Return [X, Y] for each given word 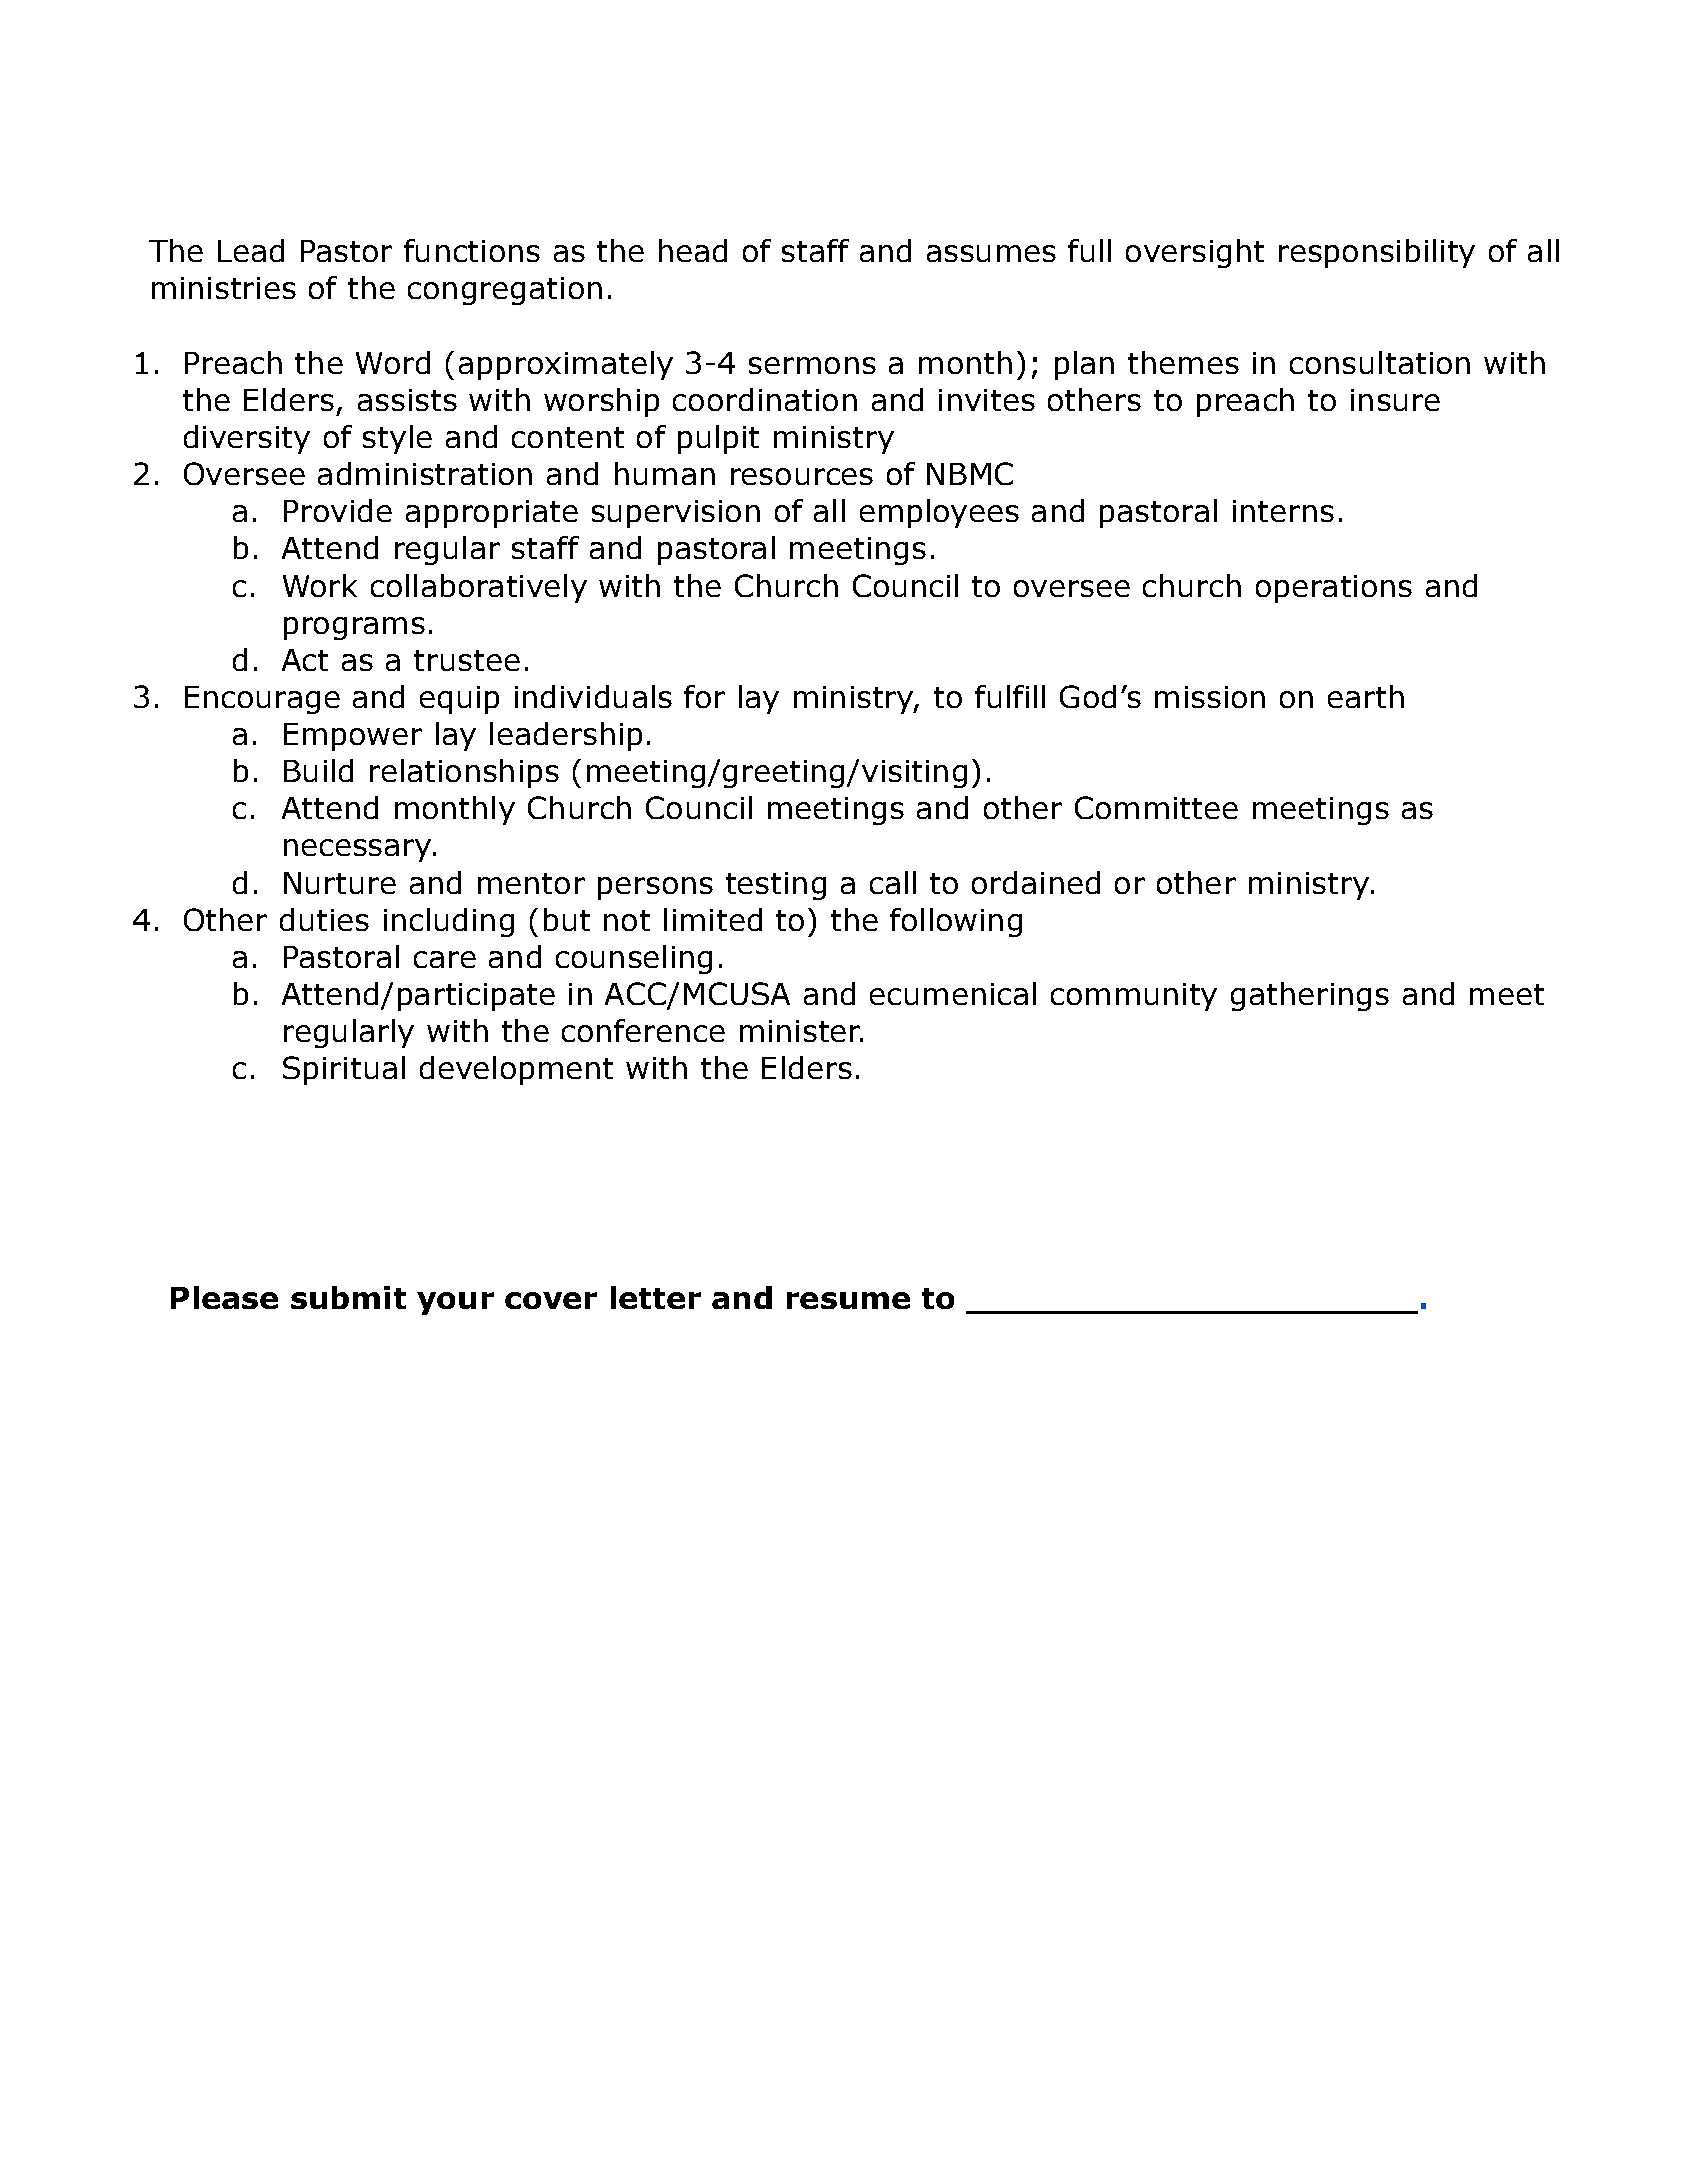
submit [348, 1297]
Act [305, 660]
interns [1283, 511]
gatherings [1310, 996]
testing [776, 886]
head [693, 250]
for [704, 696]
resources [802, 476]
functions [472, 250]
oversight [1195, 253]
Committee [1156, 807]
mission [1210, 697]
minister [801, 1031]
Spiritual [344, 1070]
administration [425, 473]
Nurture [340, 883]
